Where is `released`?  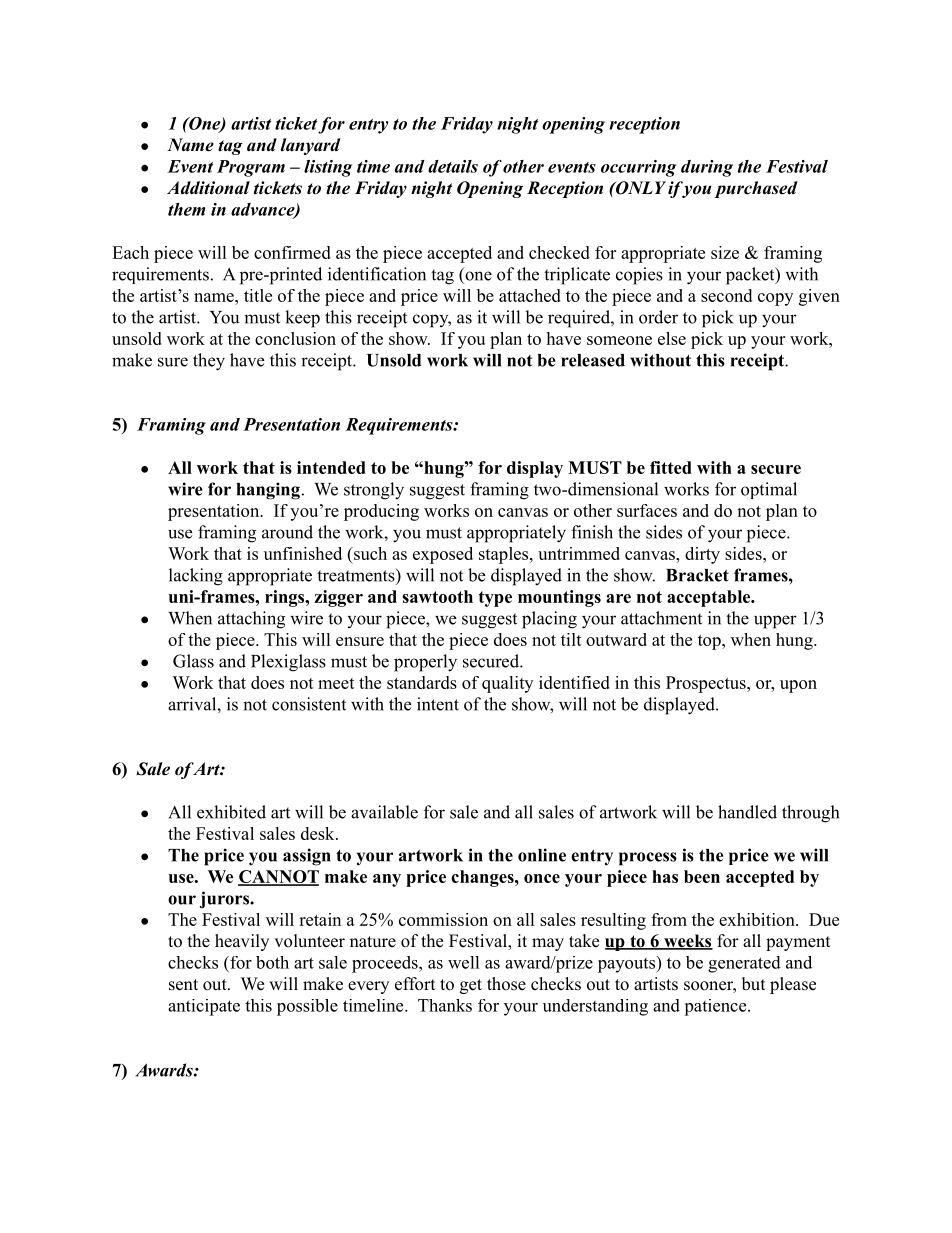
released is located at coordinates (593, 360).
